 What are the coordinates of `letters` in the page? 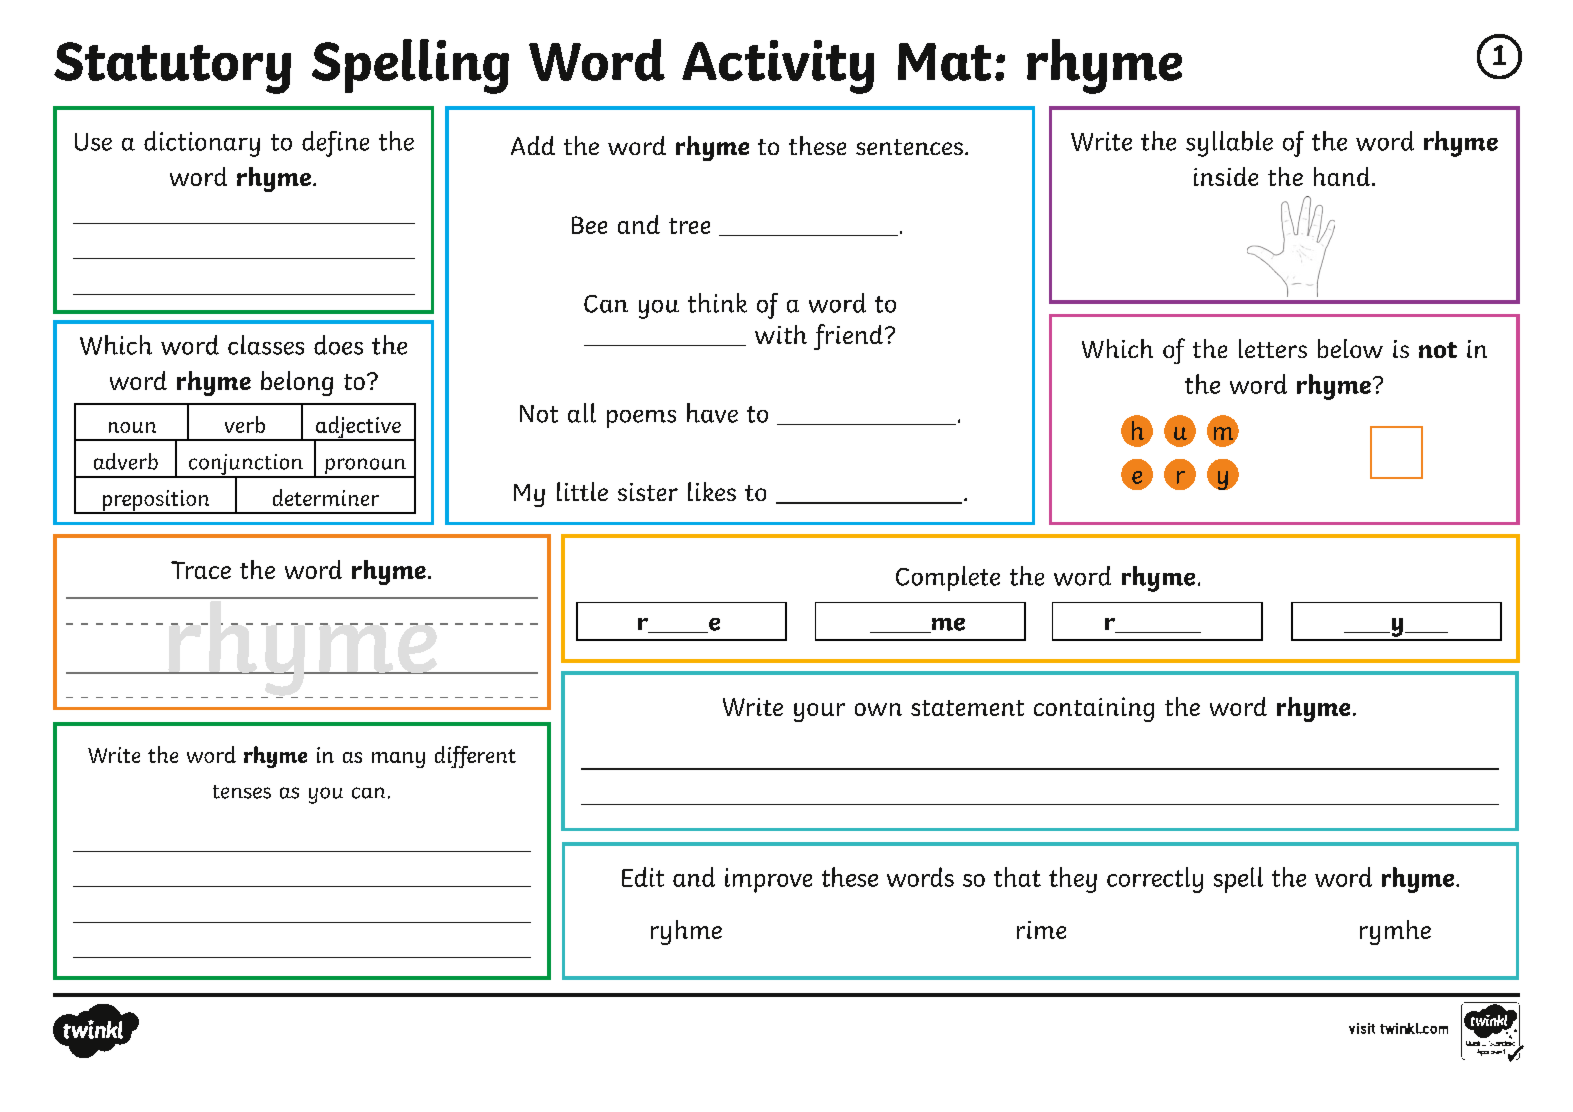 It's located at (1273, 348).
